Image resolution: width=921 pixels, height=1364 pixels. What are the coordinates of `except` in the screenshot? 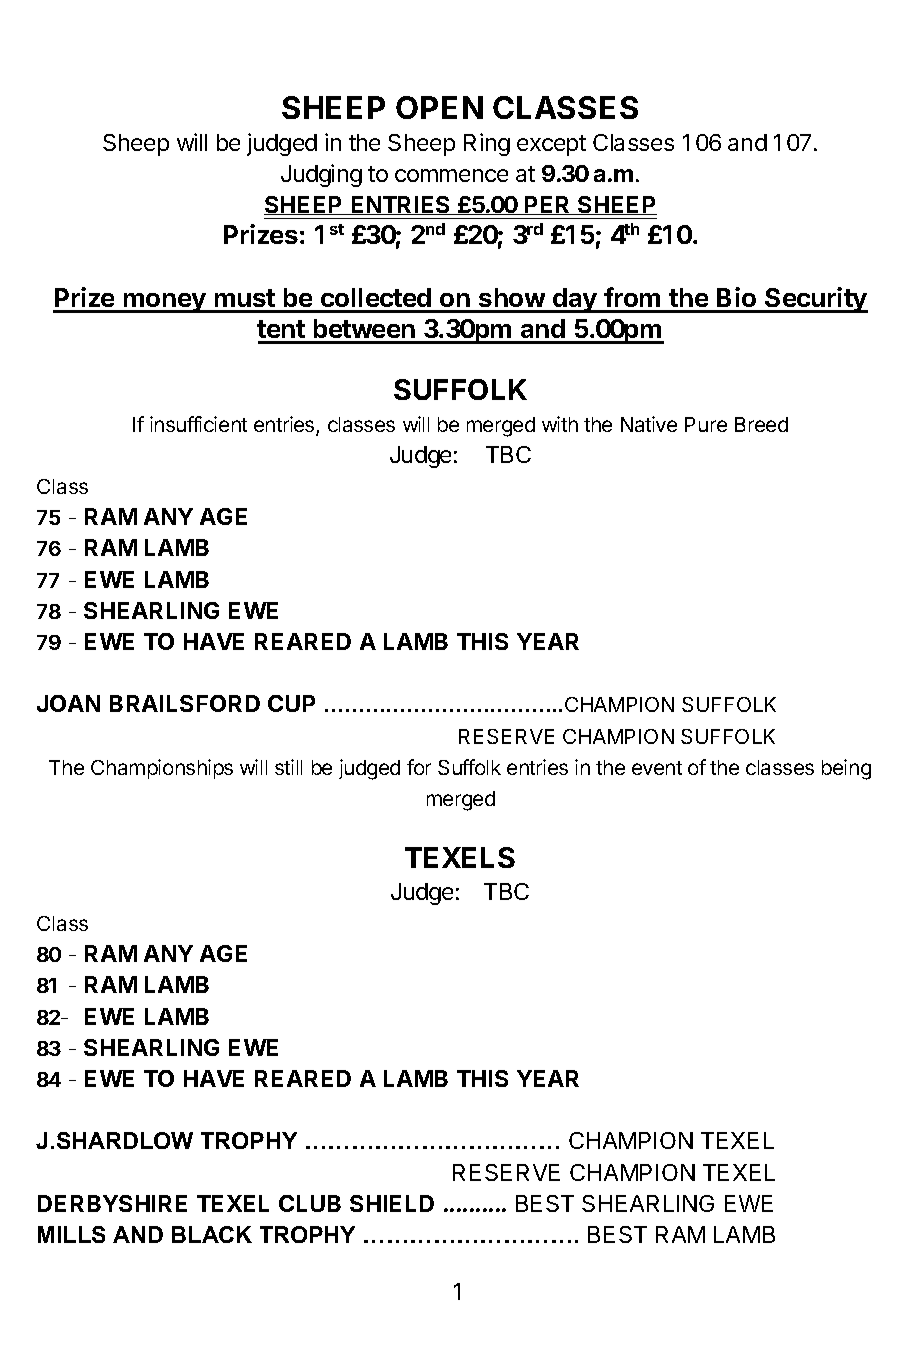 It's located at (551, 145).
